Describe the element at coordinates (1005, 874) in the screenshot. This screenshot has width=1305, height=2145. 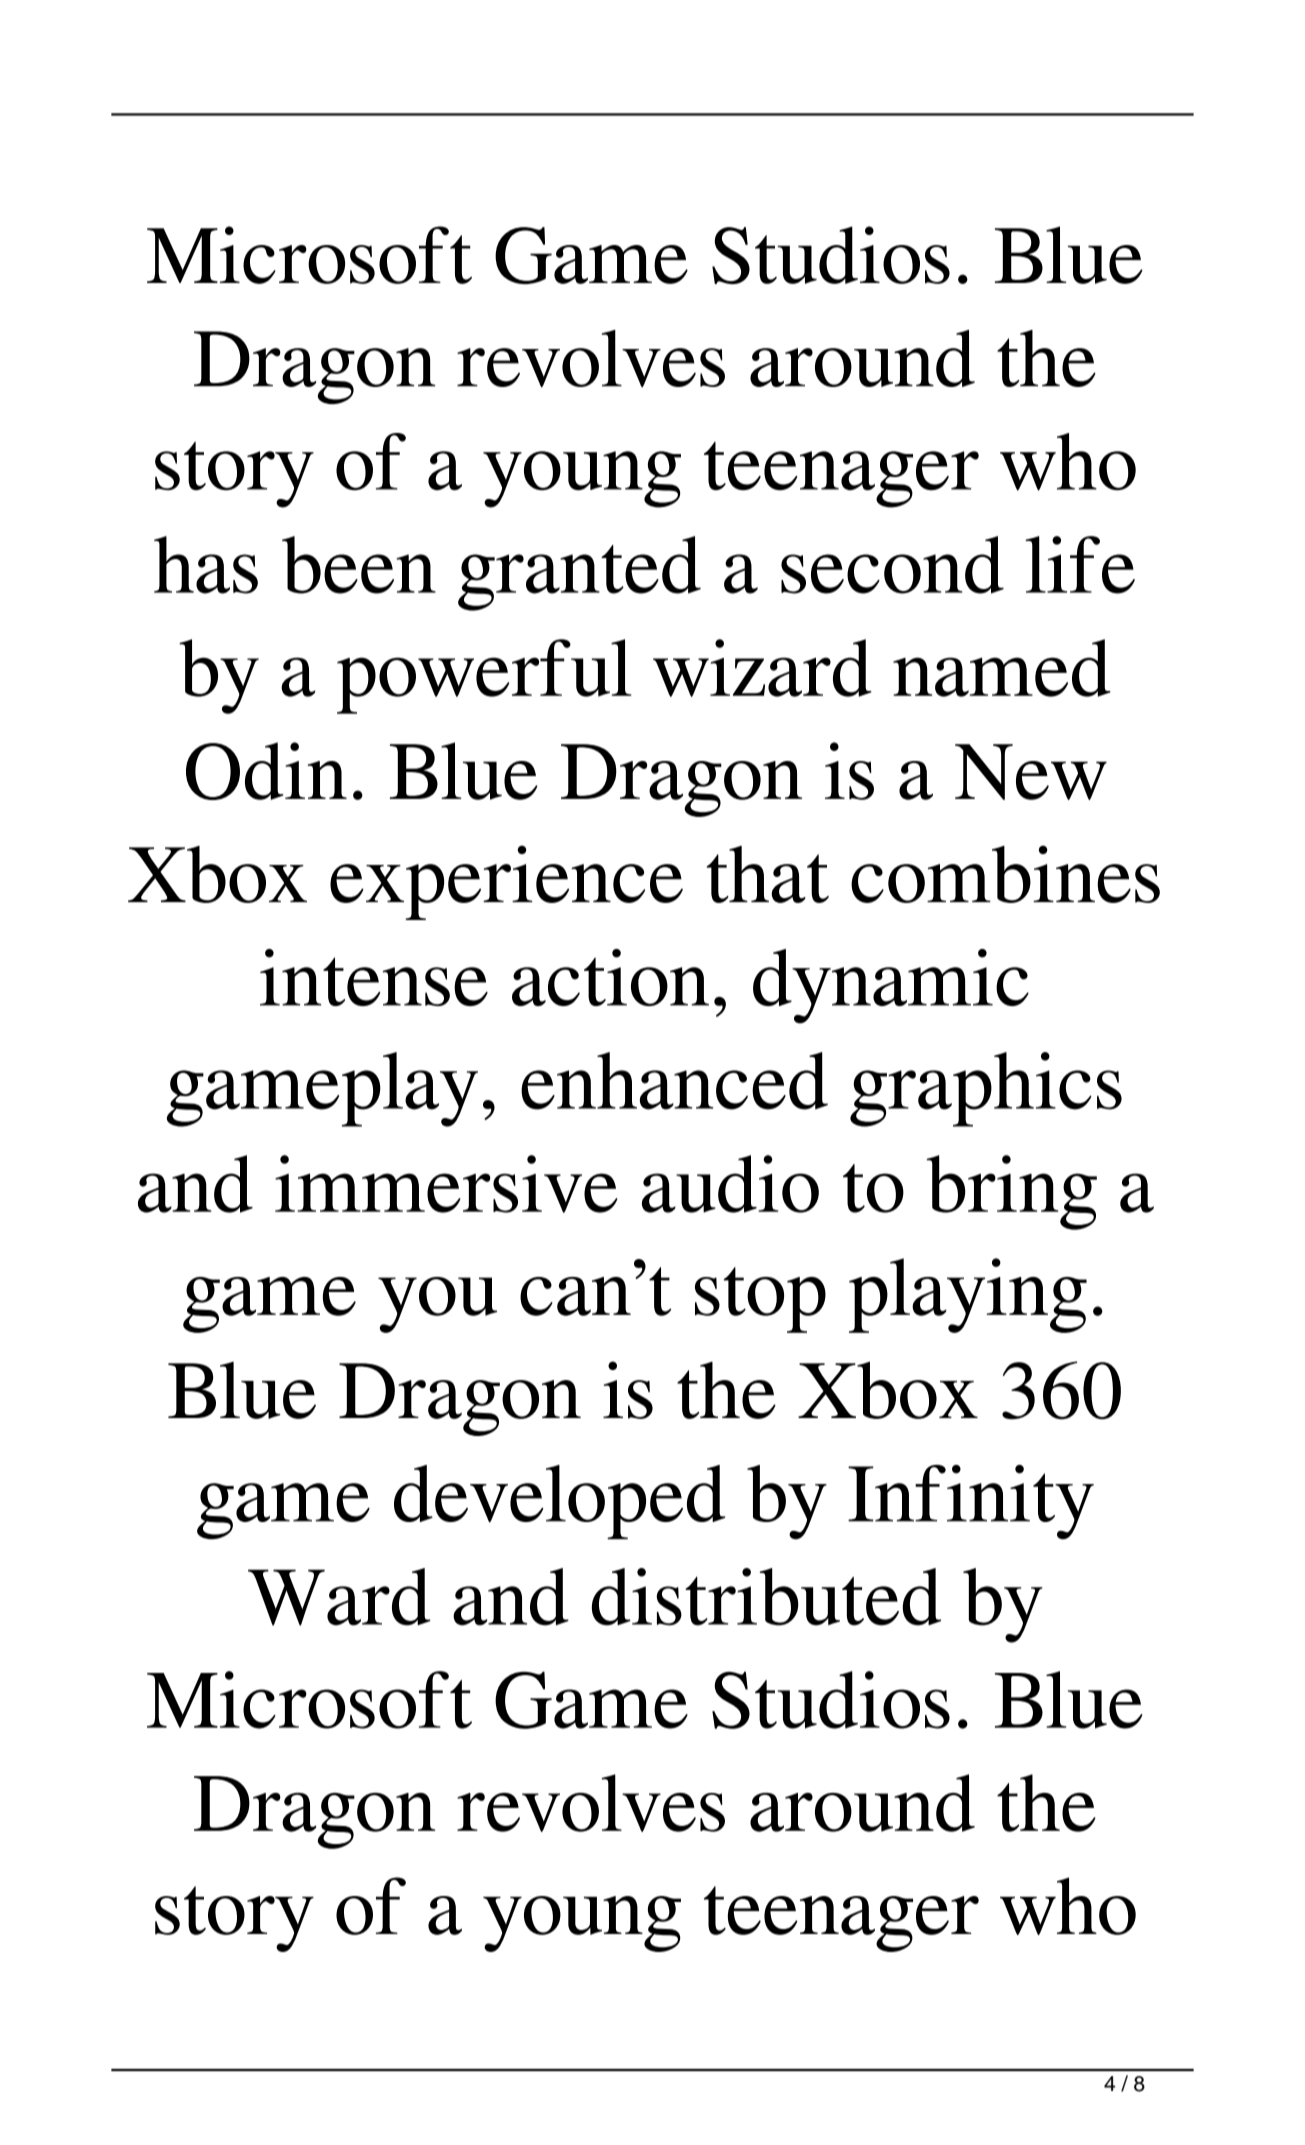
I see `combines` at that location.
